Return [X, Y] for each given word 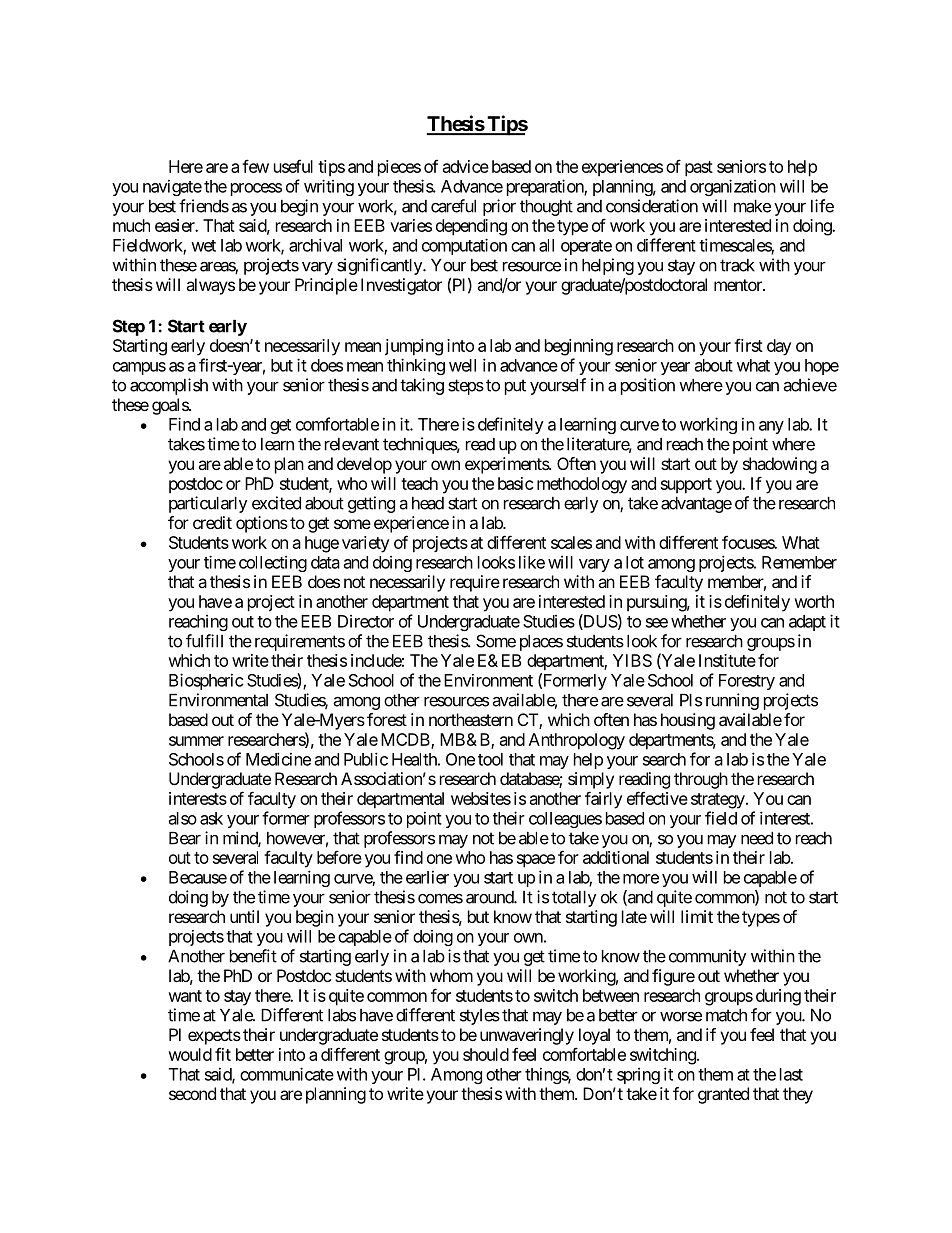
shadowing [780, 465]
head [428, 503]
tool [490, 759]
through [701, 780]
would [190, 1054]
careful [453, 206]
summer [196, 741]
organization [733, 187]
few [255, 166]
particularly [208, 504]
